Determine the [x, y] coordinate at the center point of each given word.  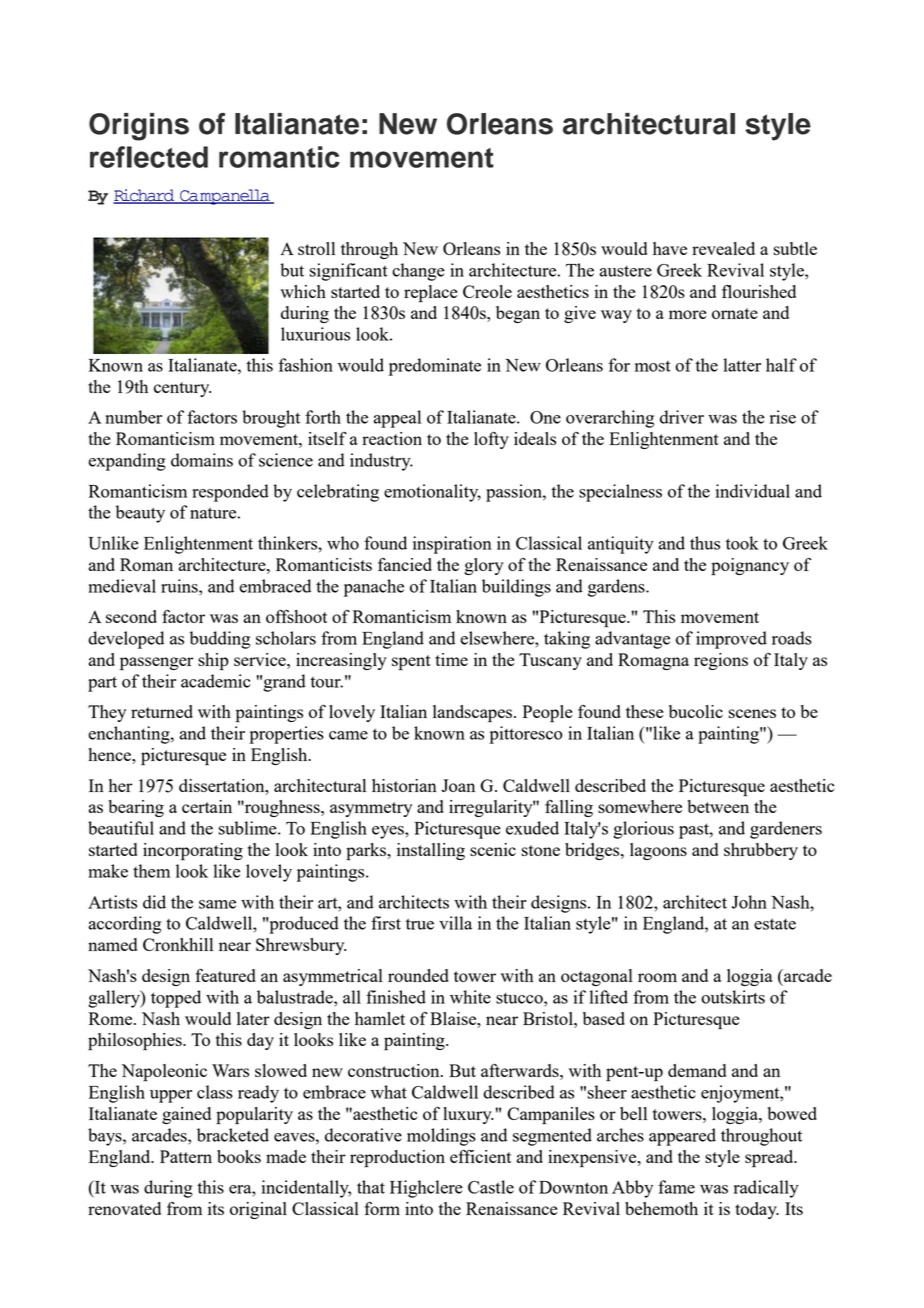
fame [676, 1187]
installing [431, 851]
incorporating [193, 851]
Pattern [186, 1156]
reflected [149, 157]
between [718, 806]
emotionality [432, 493]
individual [753, 491]
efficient [480, 1156]
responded [230, 493]
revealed [723, 248]
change [418, 272]
